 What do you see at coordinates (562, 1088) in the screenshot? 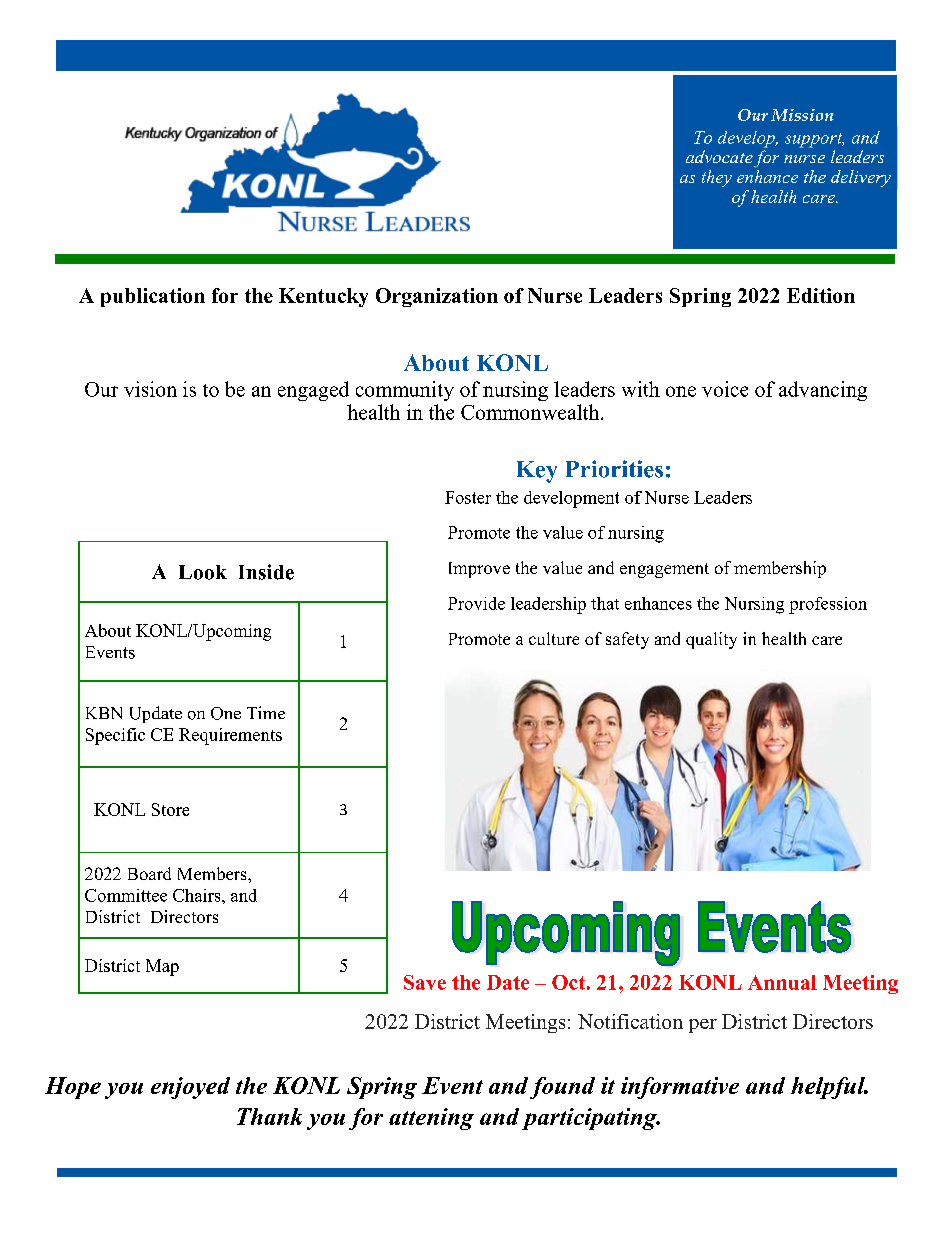
I see `found` at bounding box center [562, 1088].
